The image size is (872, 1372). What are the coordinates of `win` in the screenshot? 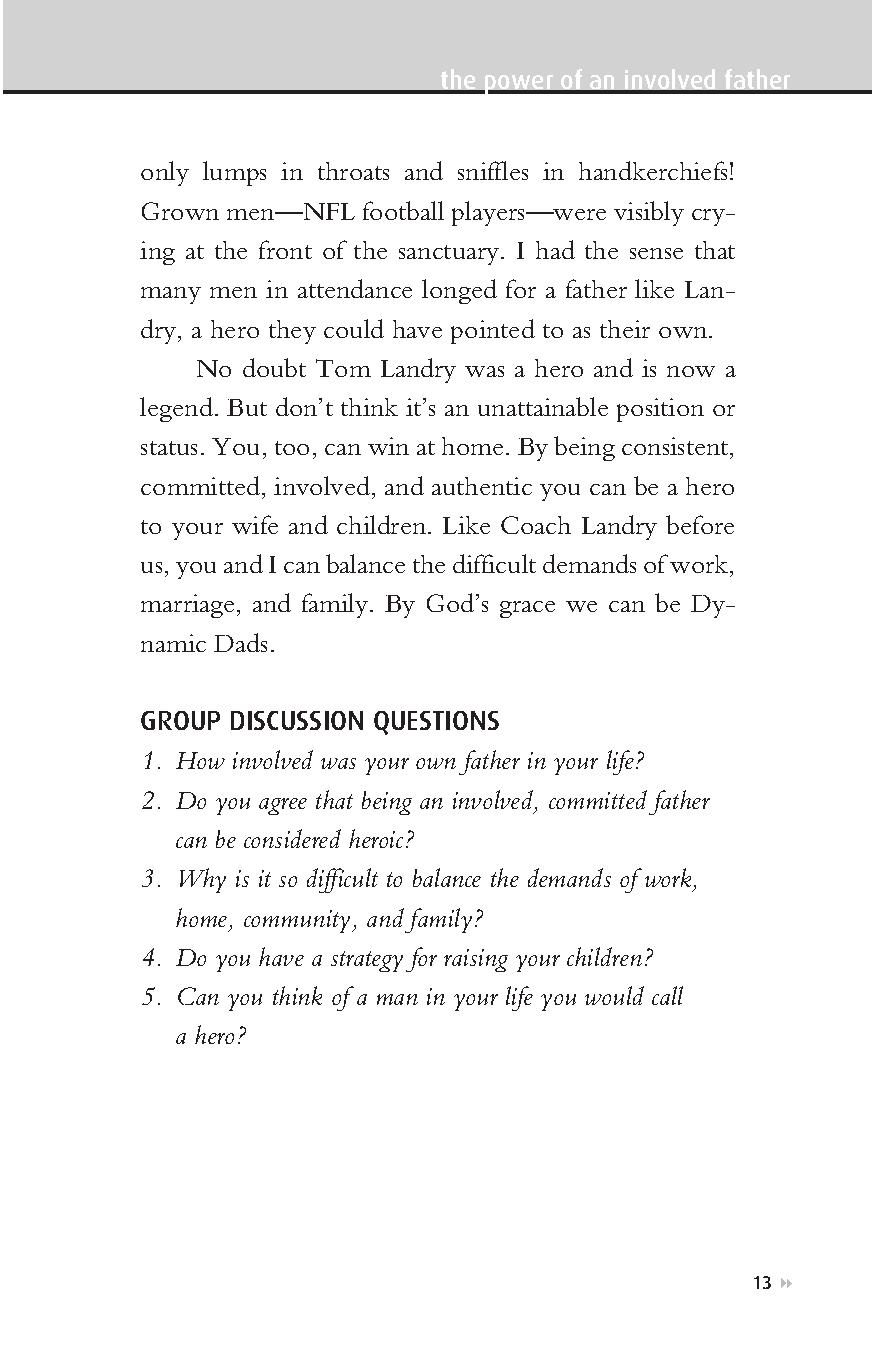 It's located at (388, 446).
